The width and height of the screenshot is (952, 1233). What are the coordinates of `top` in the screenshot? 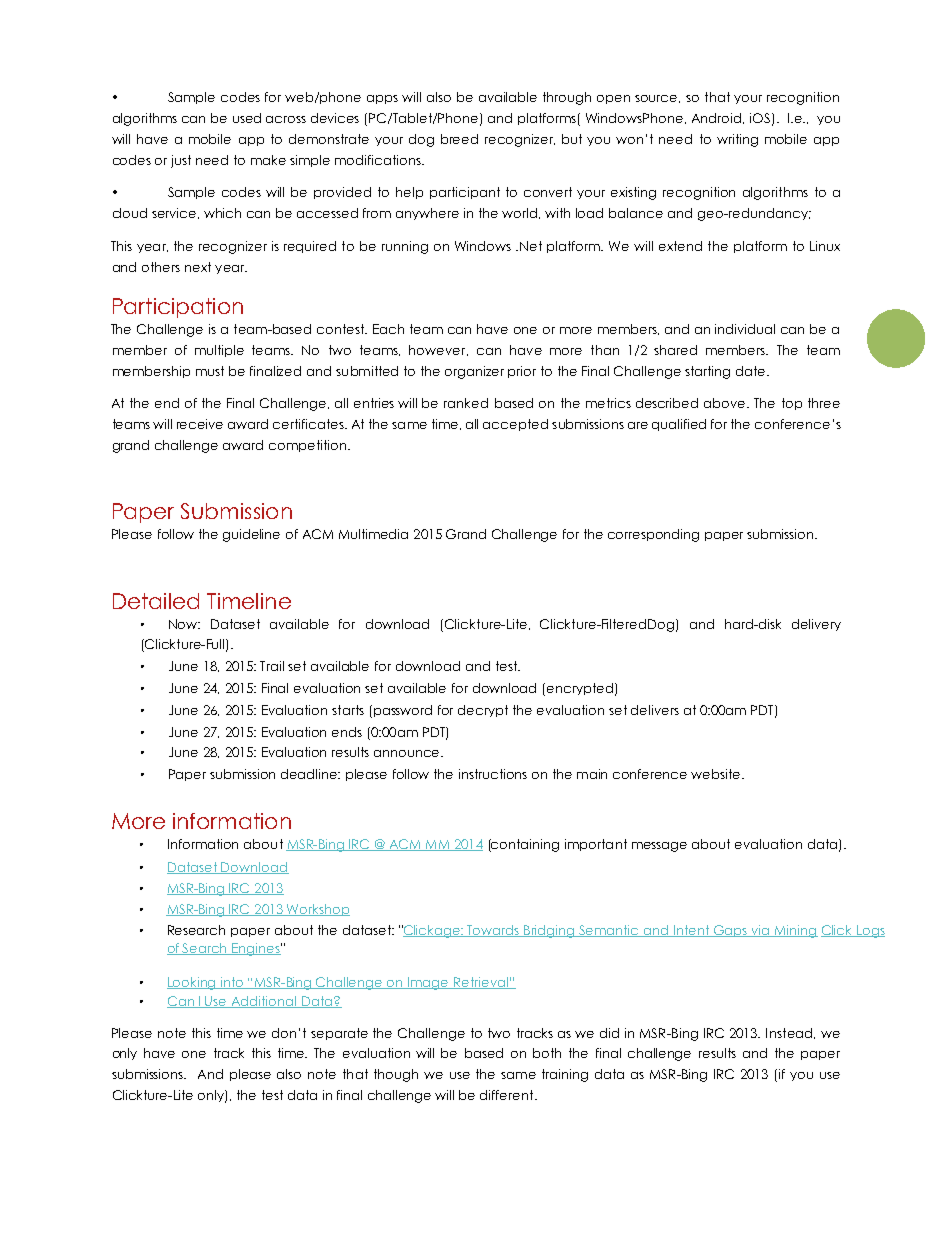 It's located at (792, 404).
